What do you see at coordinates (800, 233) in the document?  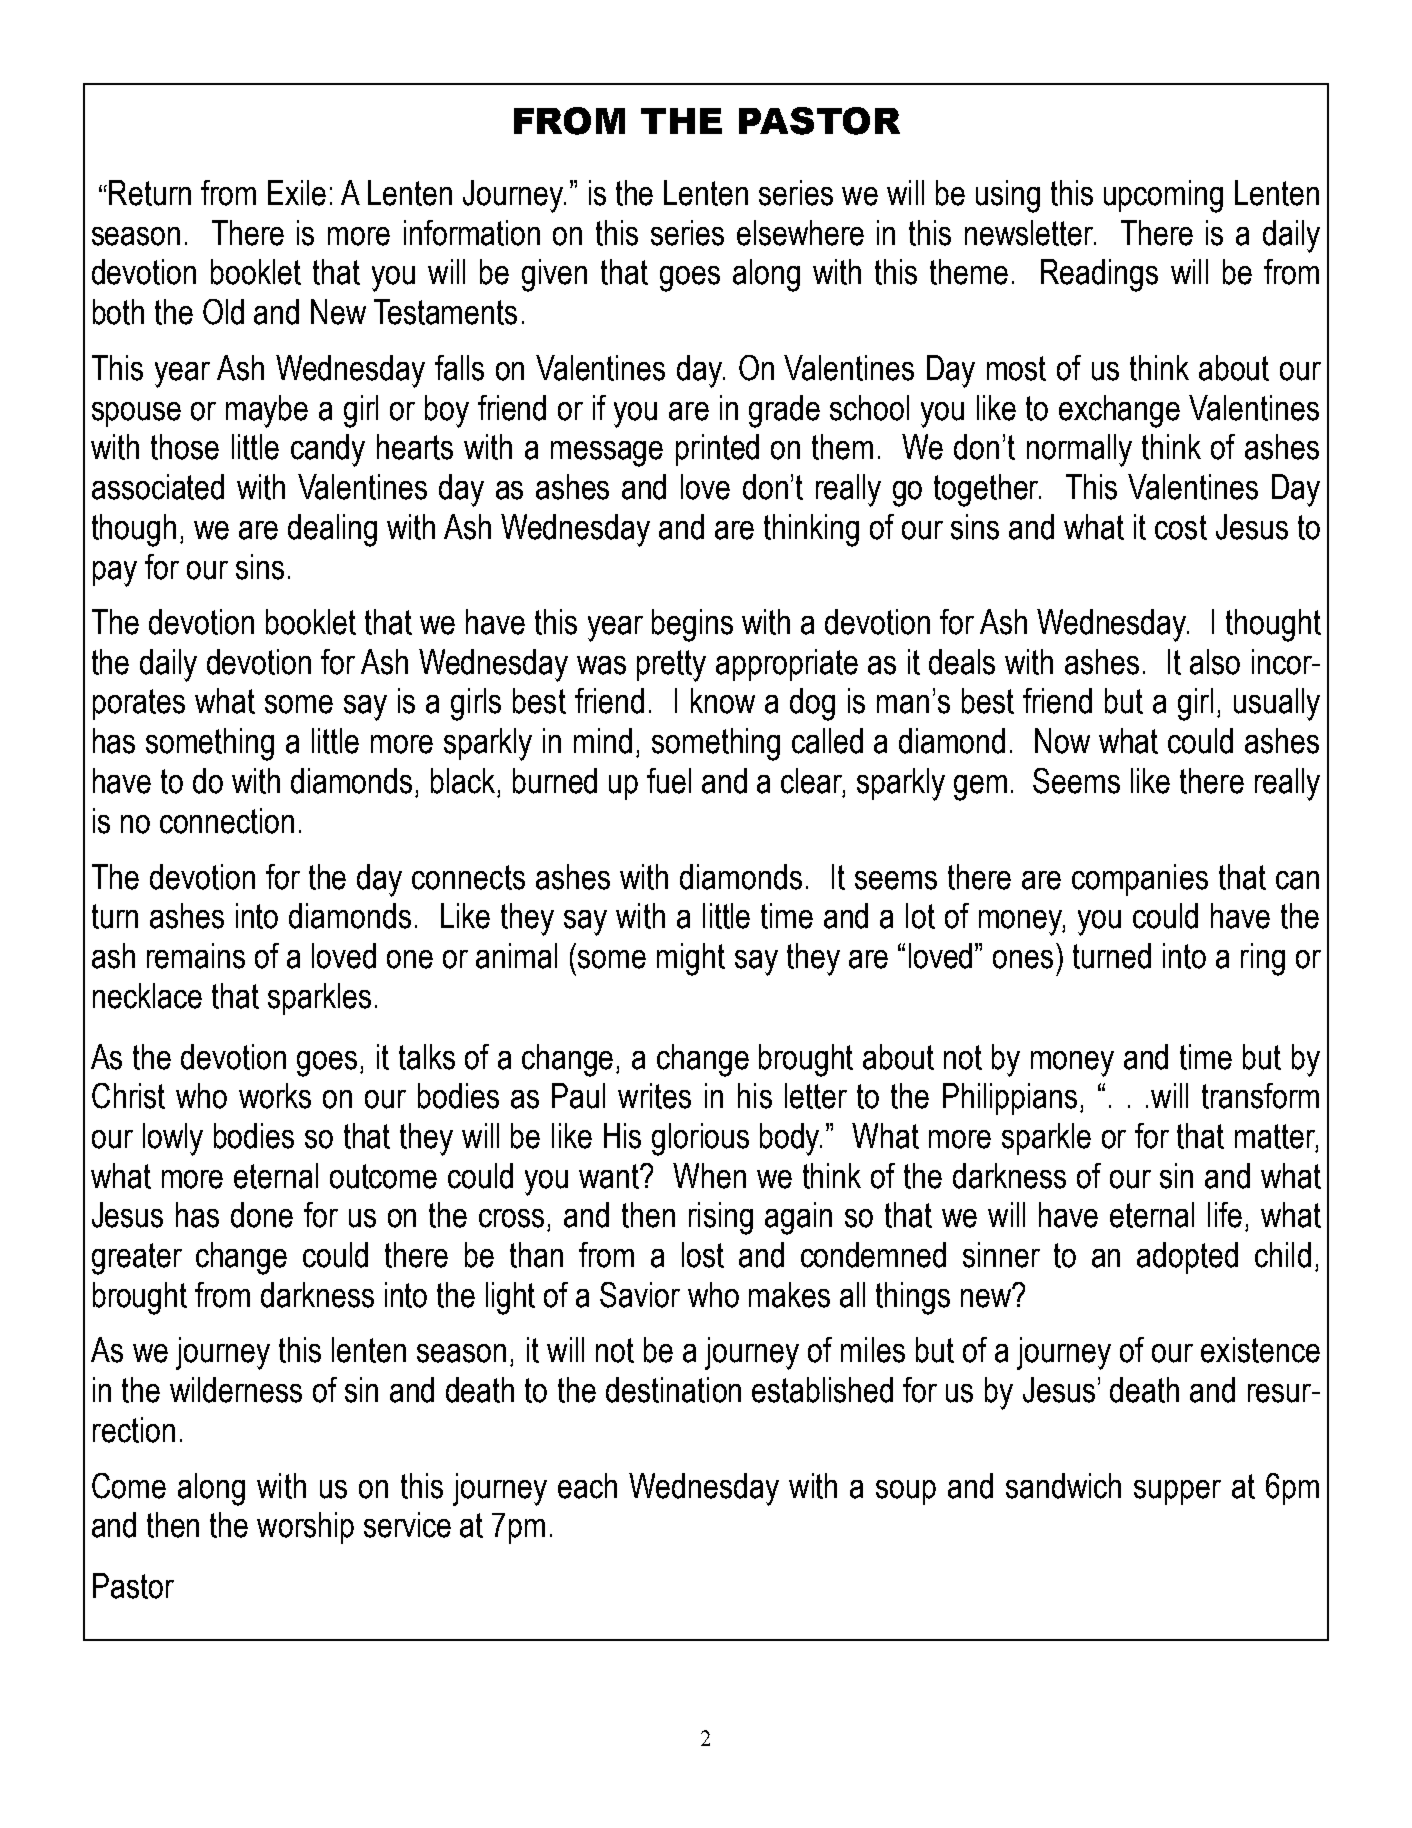 I see `elsewhere` at bounding box center [800, 233].
